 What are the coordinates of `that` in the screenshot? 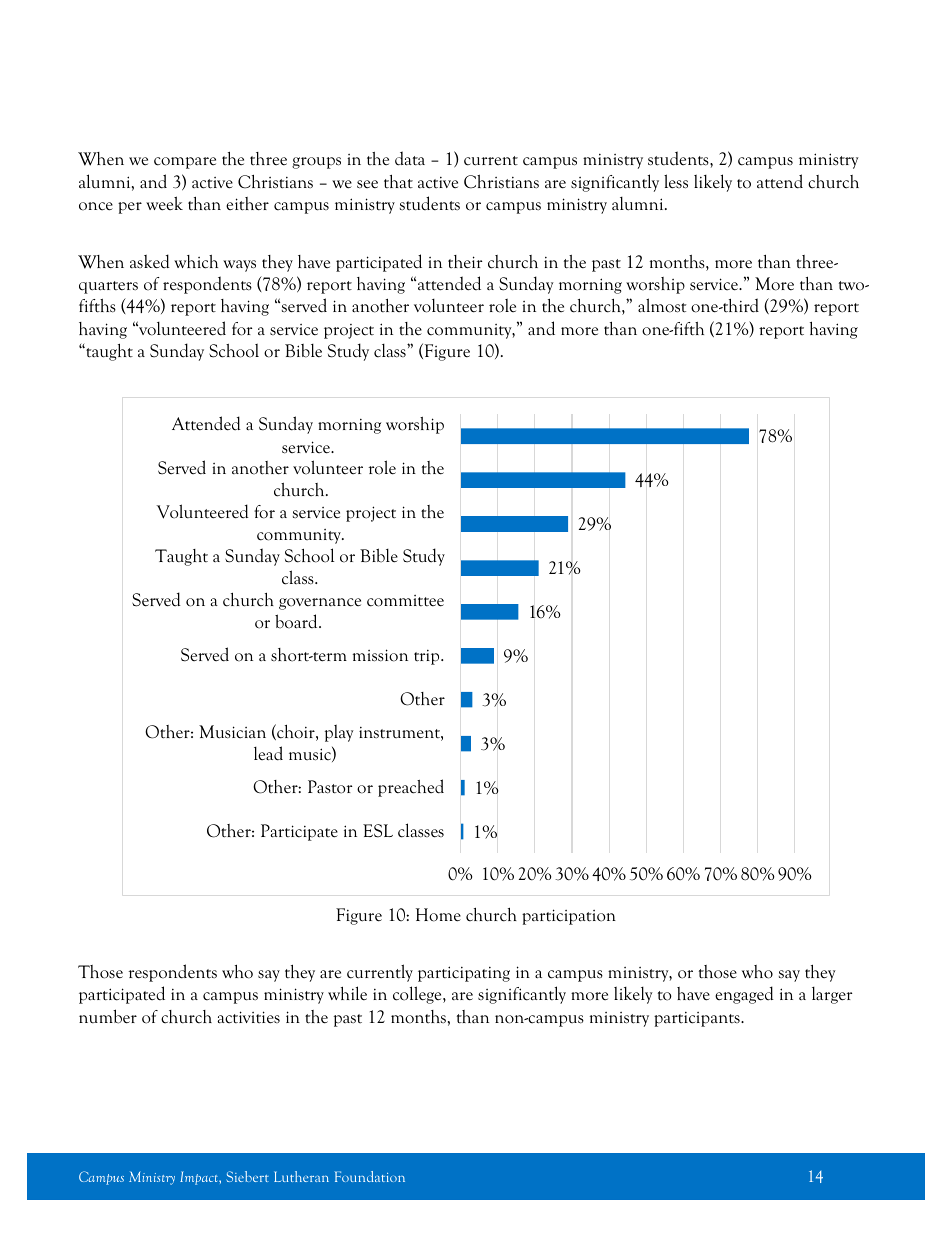 It's located at (398, 182).
